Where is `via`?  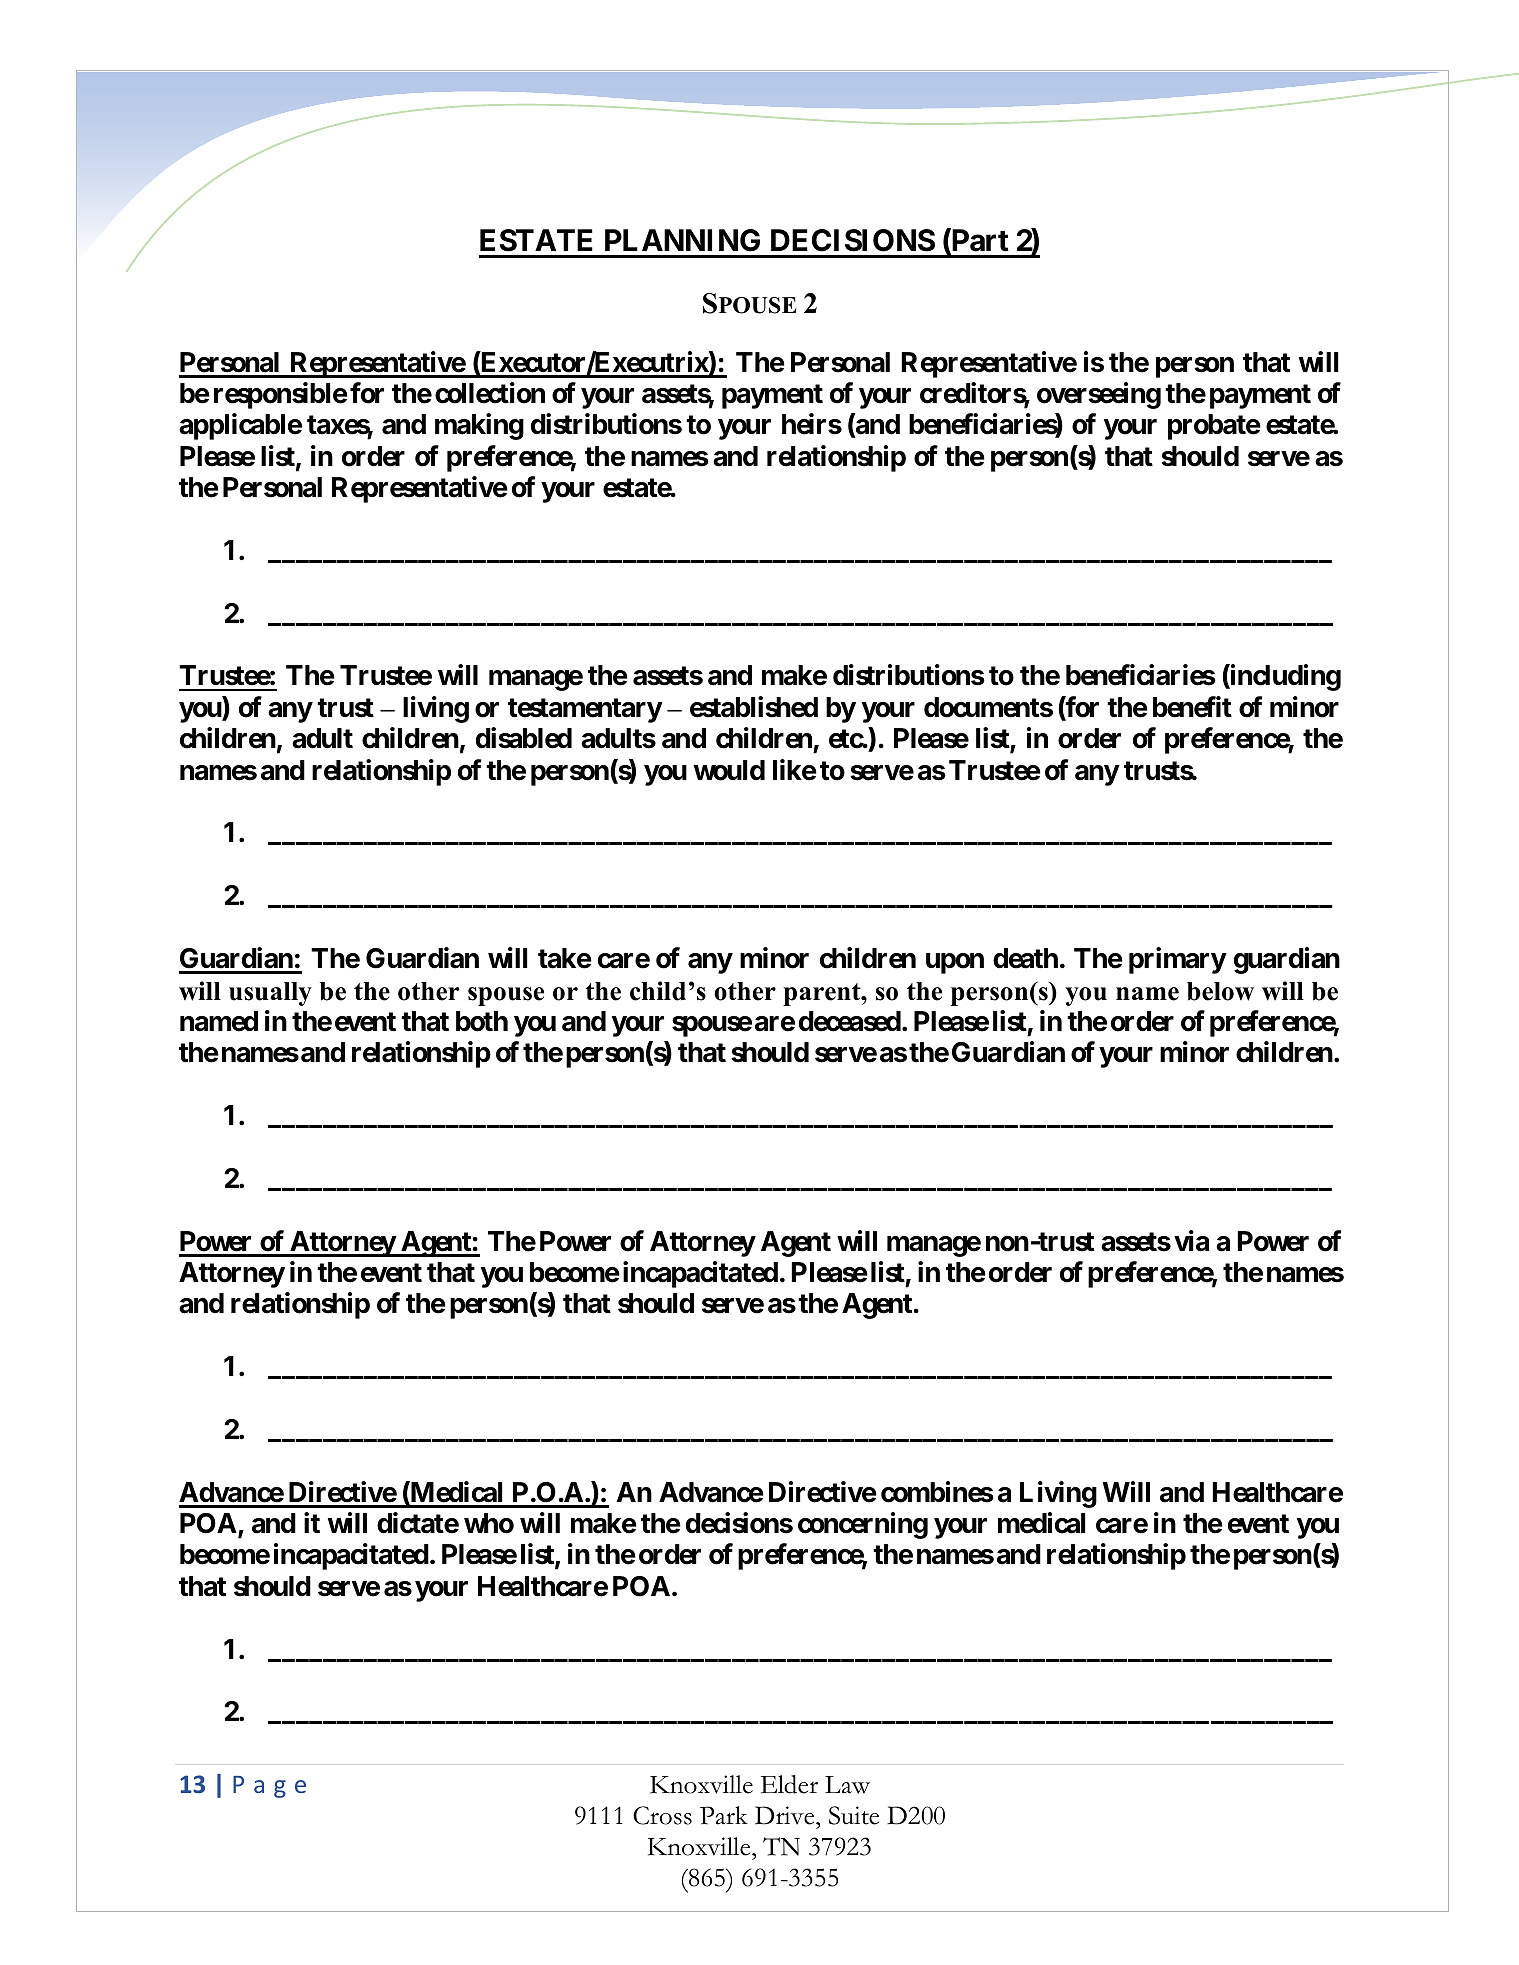
via is located at coordinates (1191, 1241).
